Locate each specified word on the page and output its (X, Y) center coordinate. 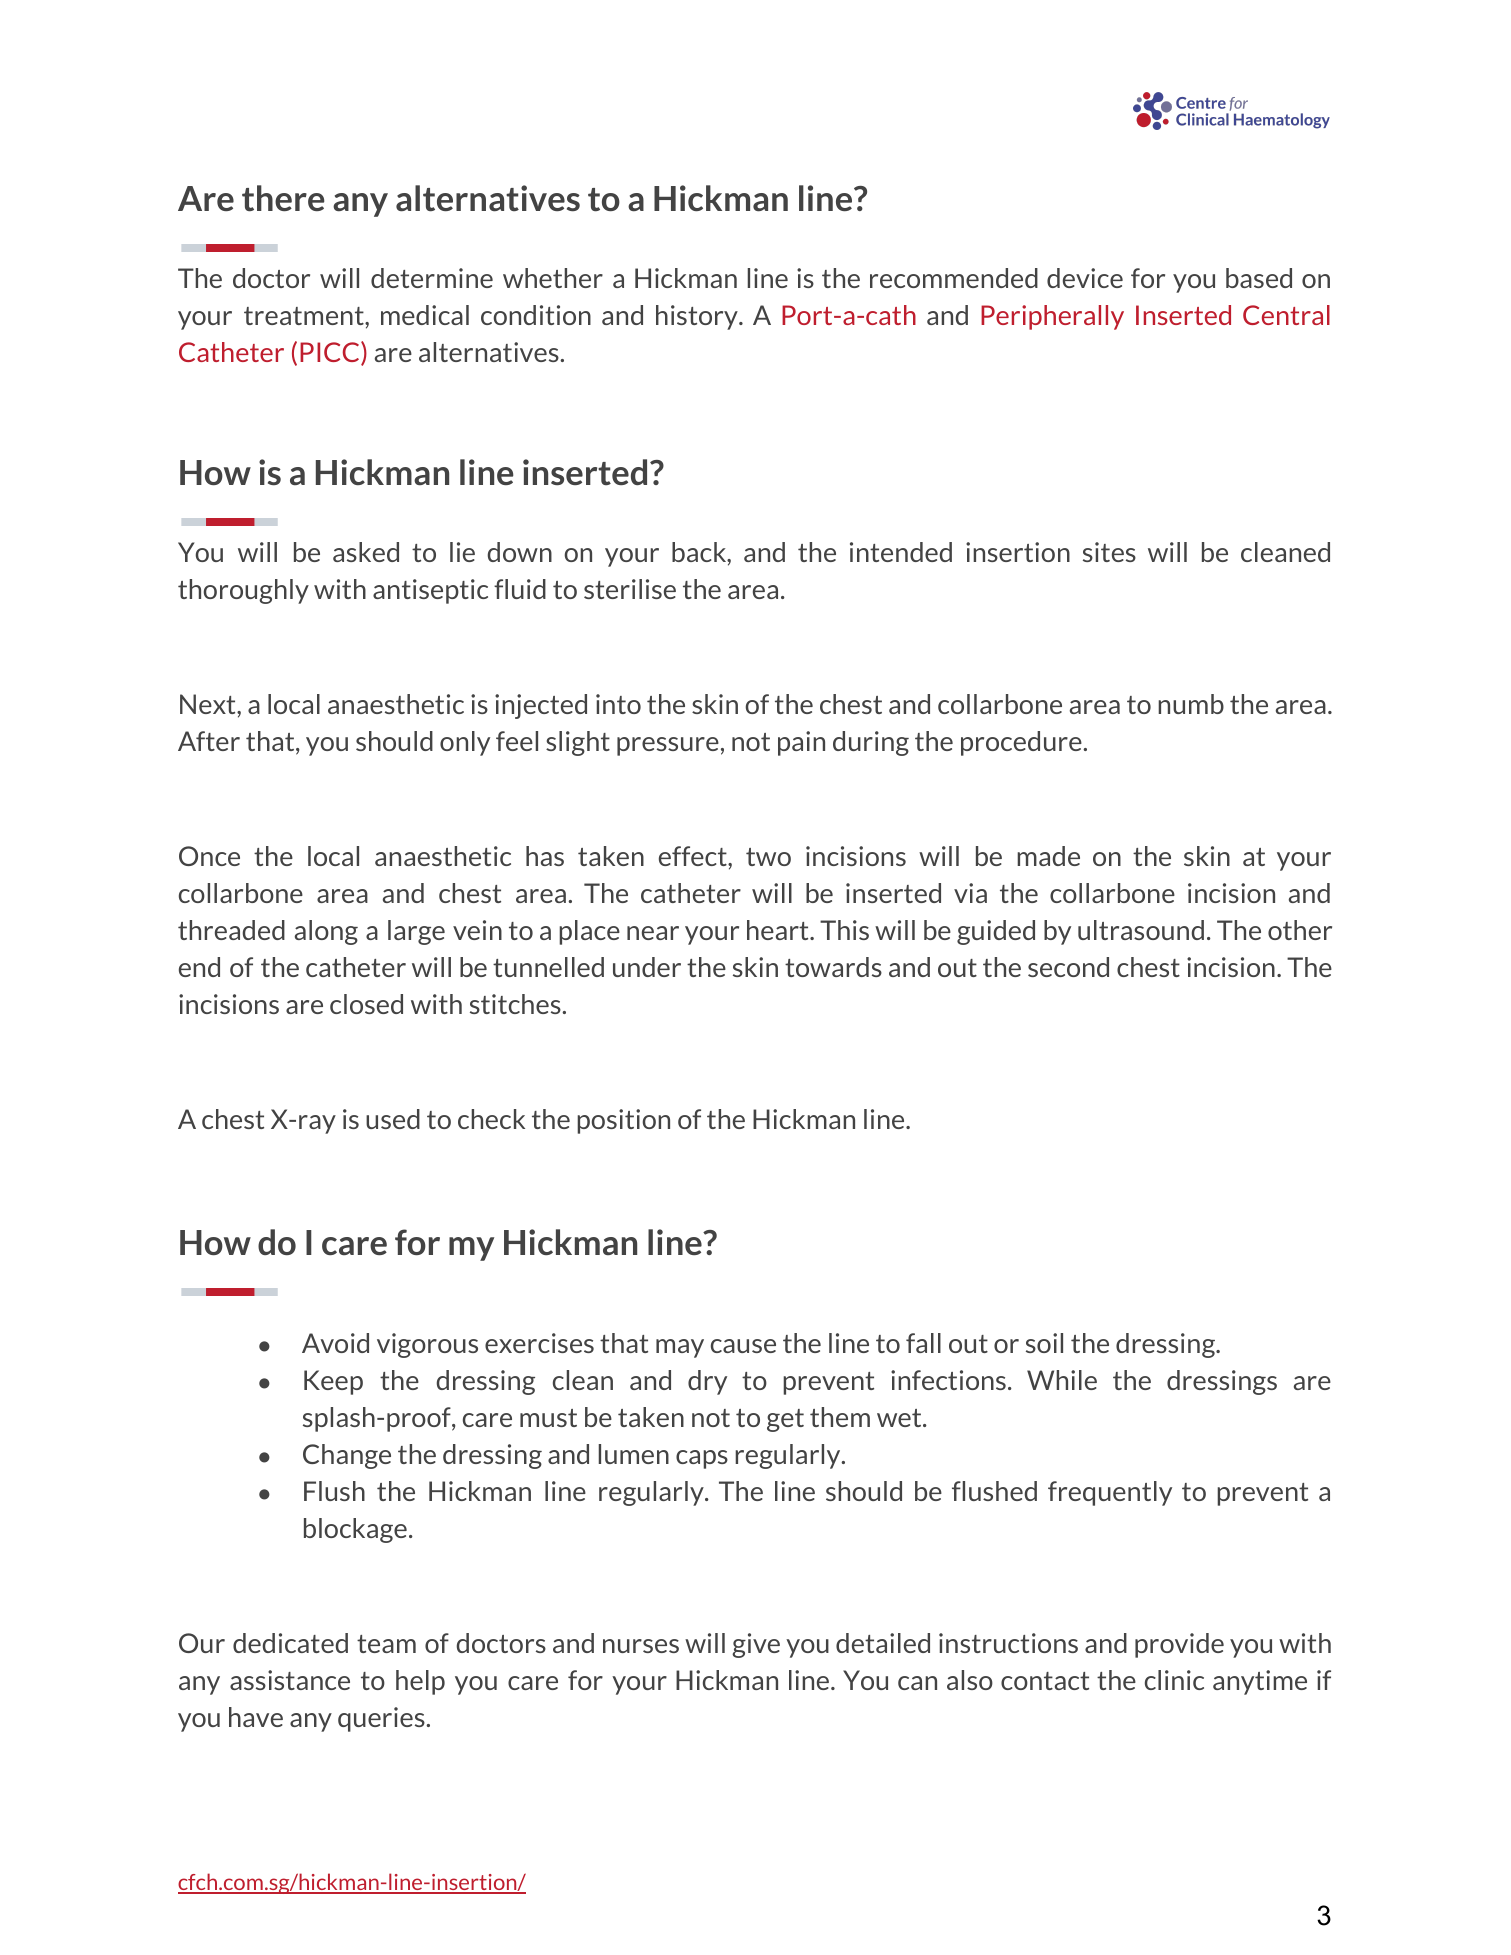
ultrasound (1141, 930)
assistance (290, 1680)
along (326, 932)
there (283, 198)
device (1085, 278)
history (698, 317)
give (756, 1645)
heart (779, 930)
